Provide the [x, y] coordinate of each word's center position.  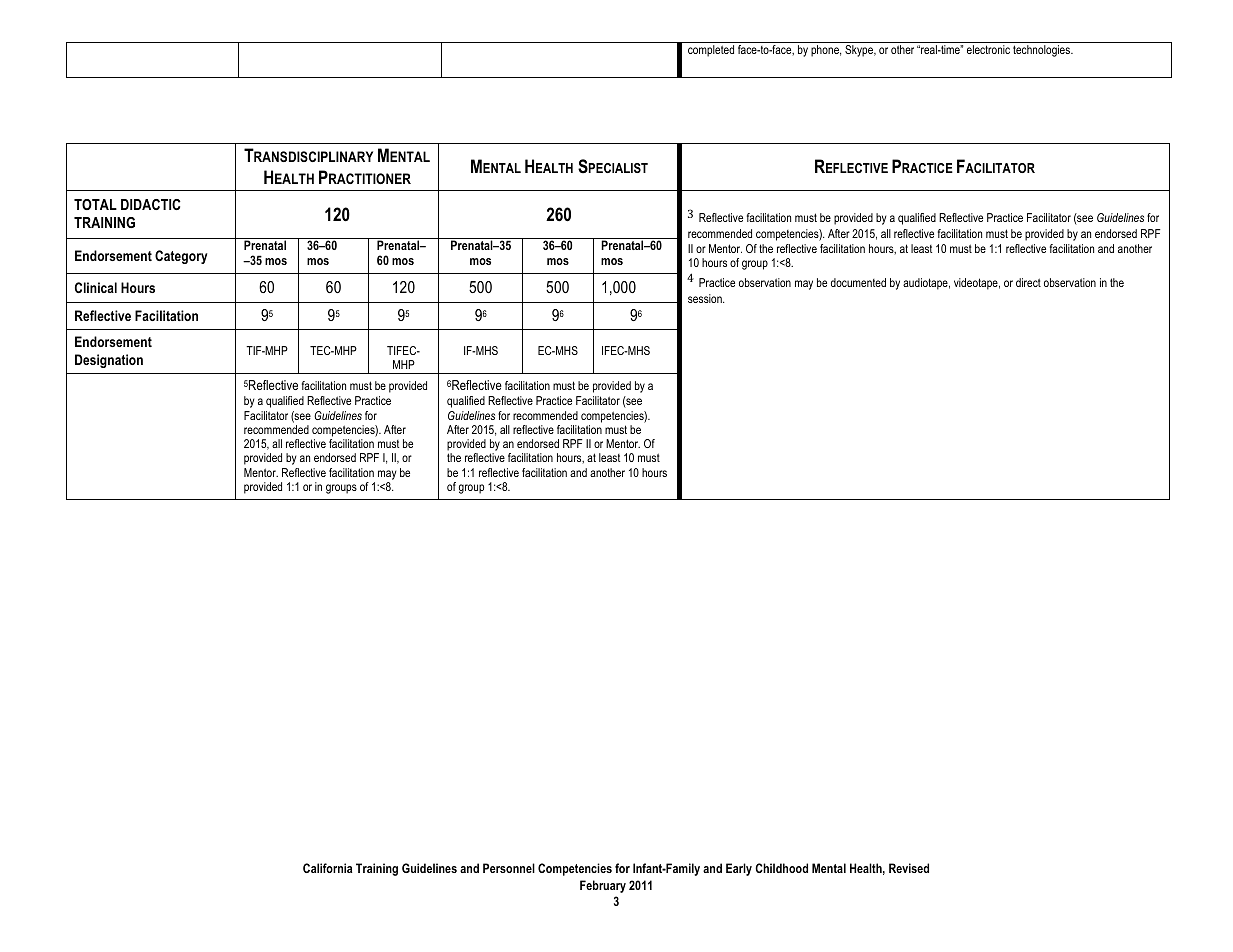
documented [858, 282]
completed [711, 51]
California [328, 868]
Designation [109, 361]
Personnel [509, 868]
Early [739, 869]
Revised [909, 868]
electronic [988, 49]
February [603, 886]
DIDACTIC [151, 204]
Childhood [781, 868]
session [706, 298]
